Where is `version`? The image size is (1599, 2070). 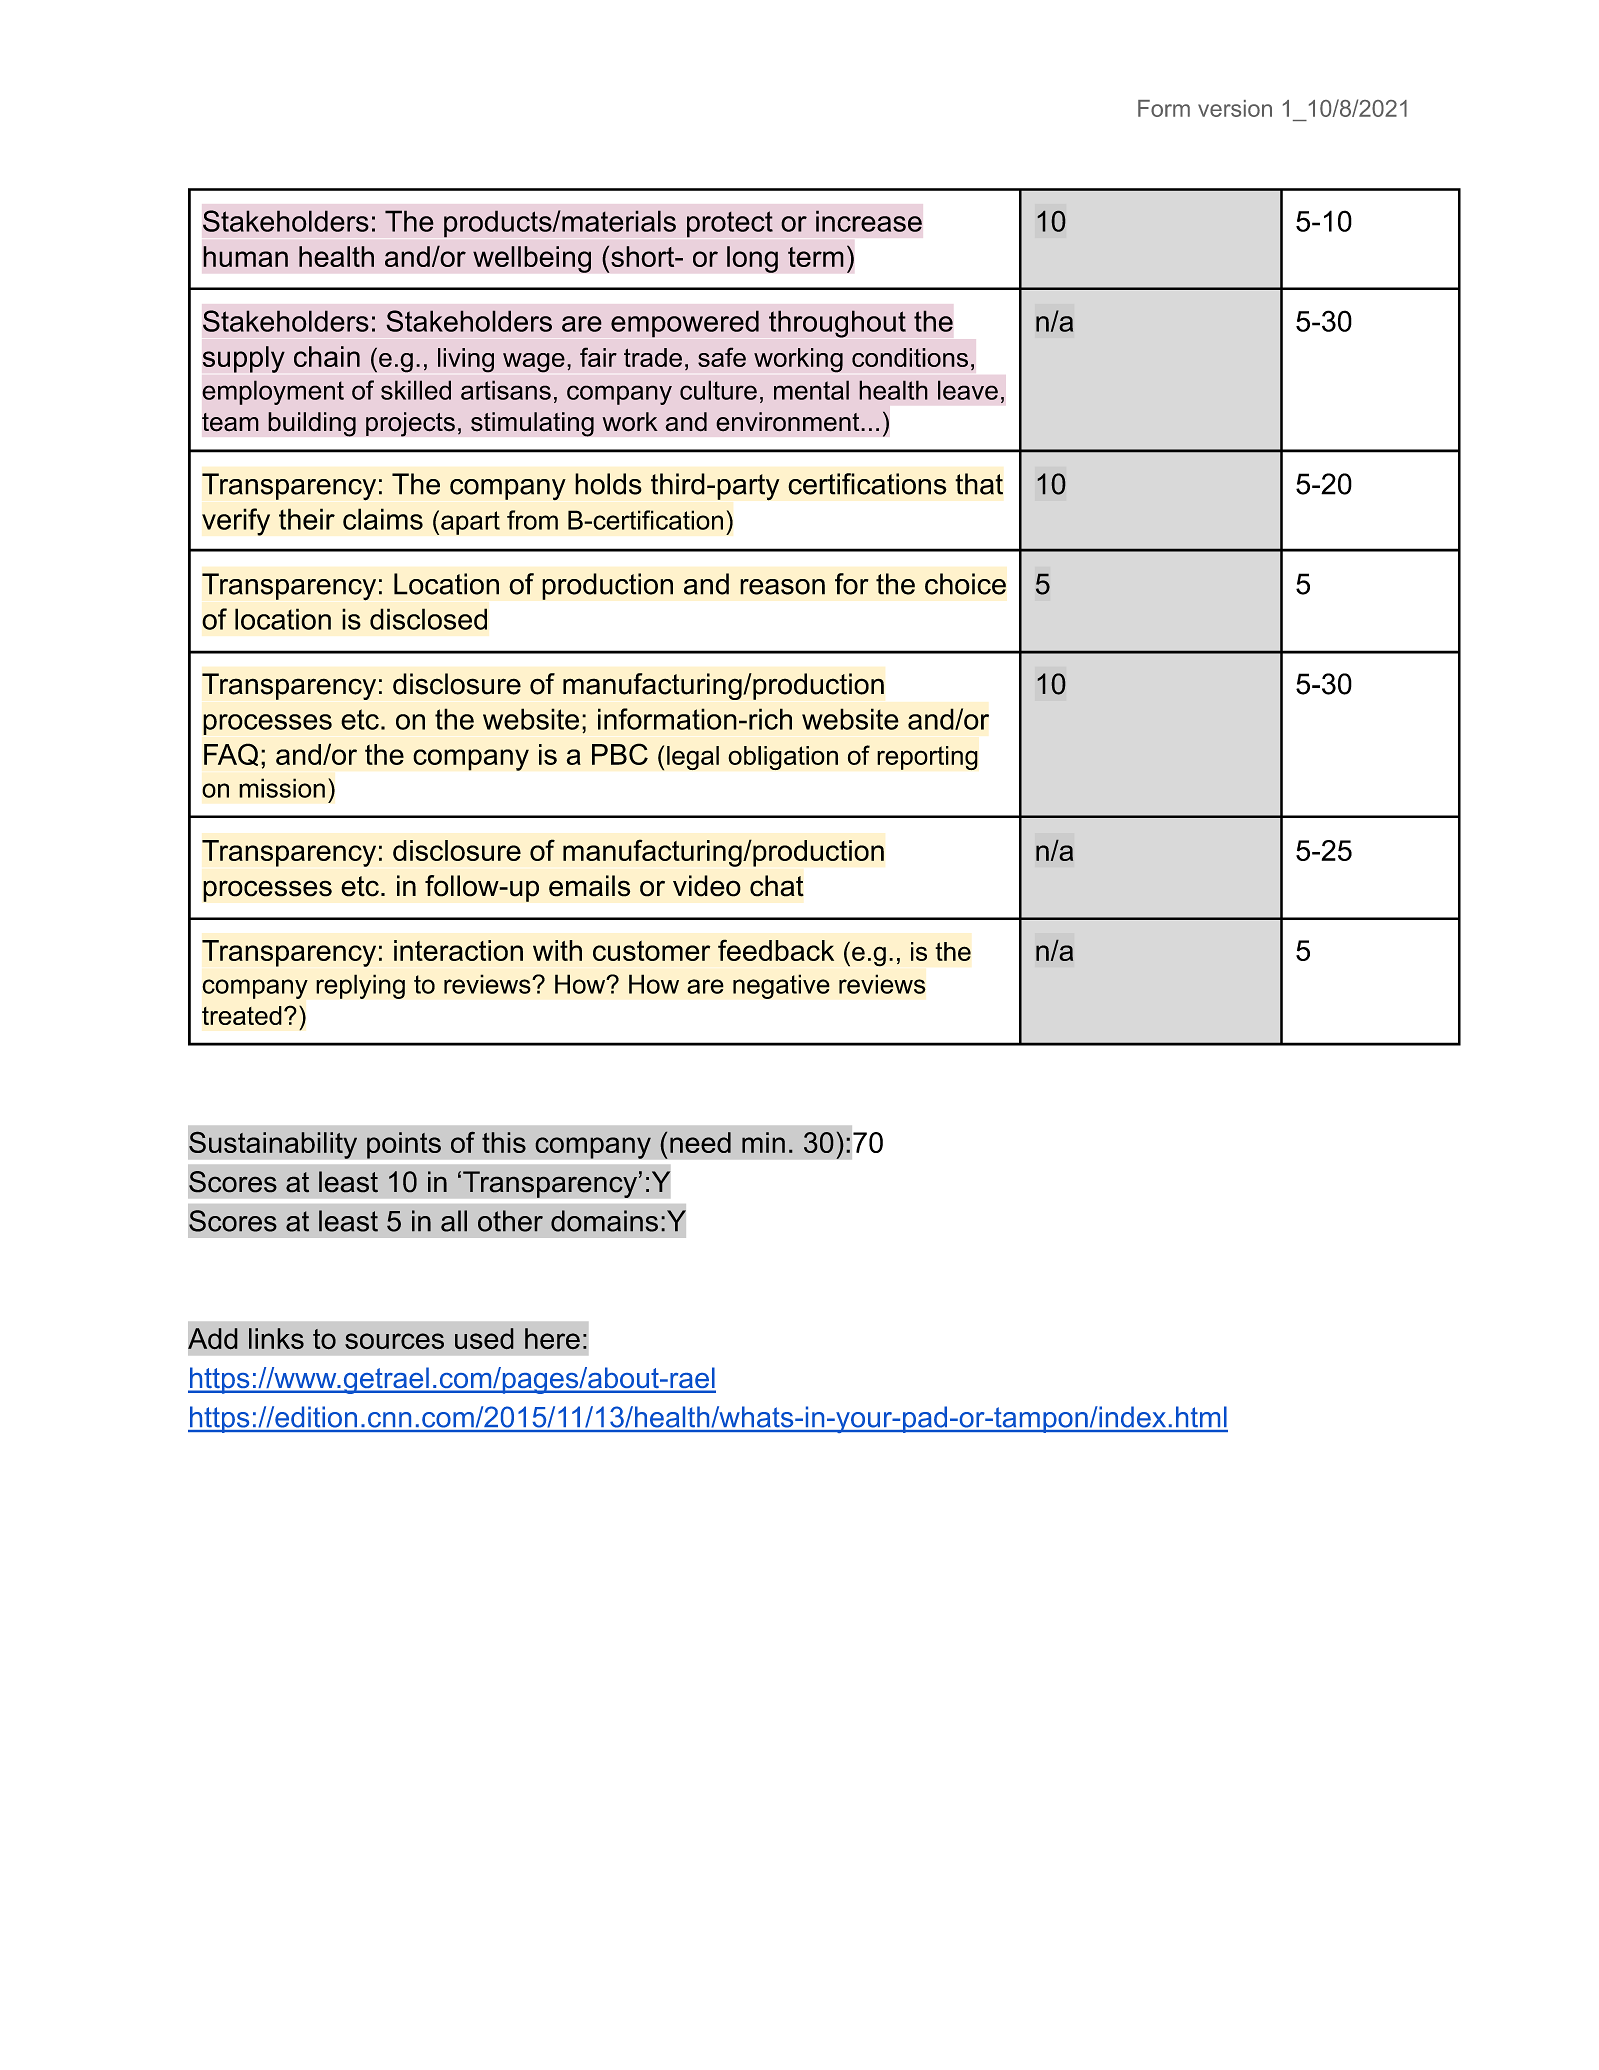 version is located at coordinates (1235, 108).
